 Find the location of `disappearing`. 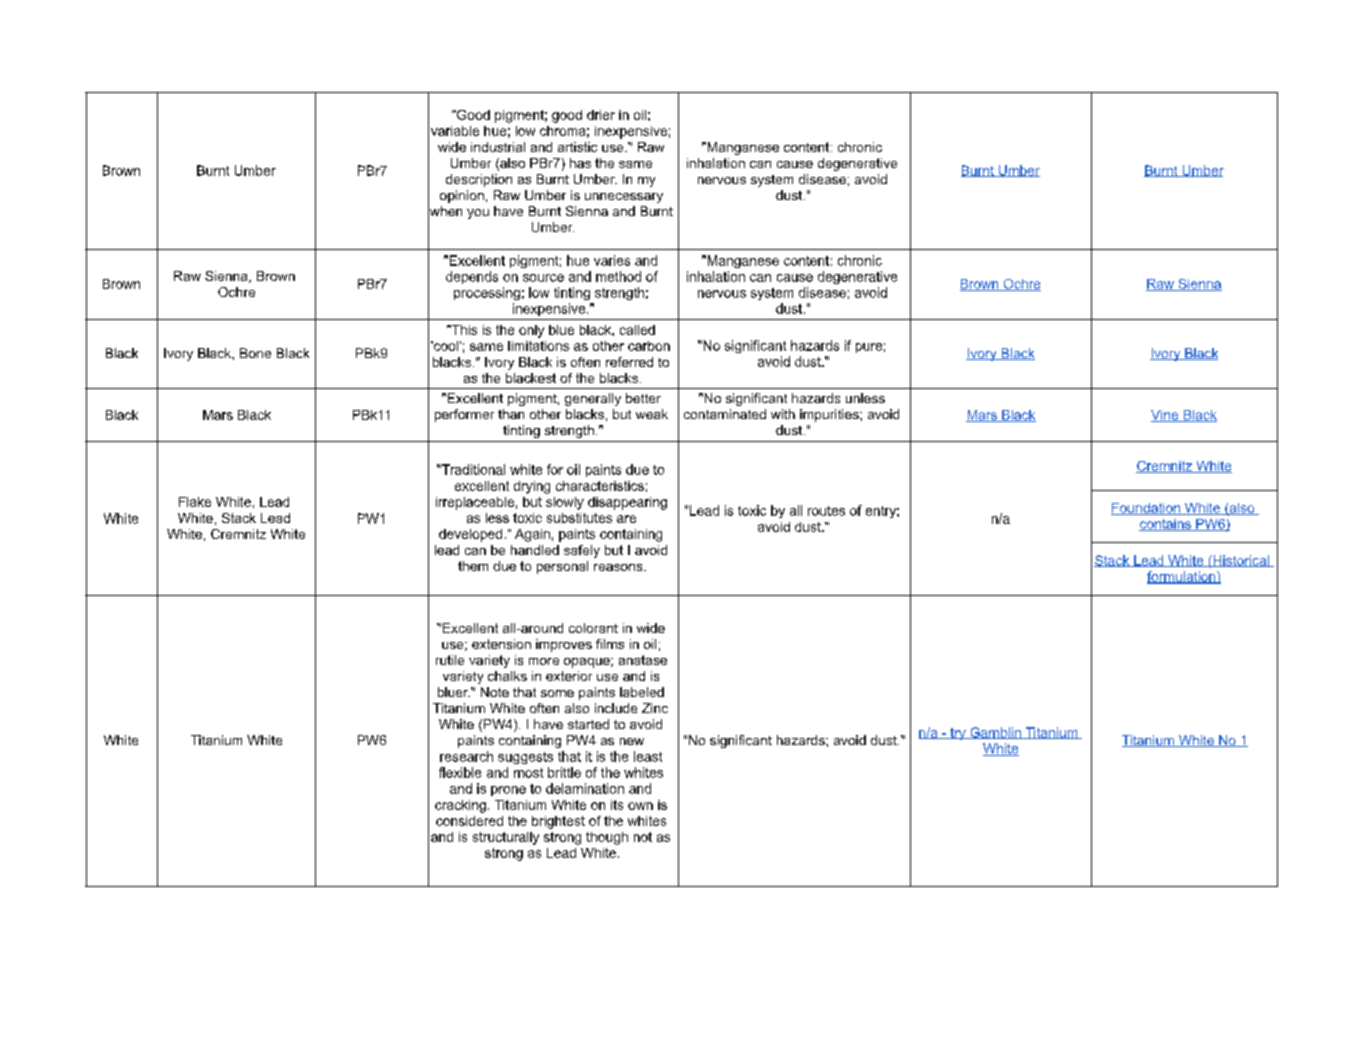

disappearing is located at coordinates (627, 503).
